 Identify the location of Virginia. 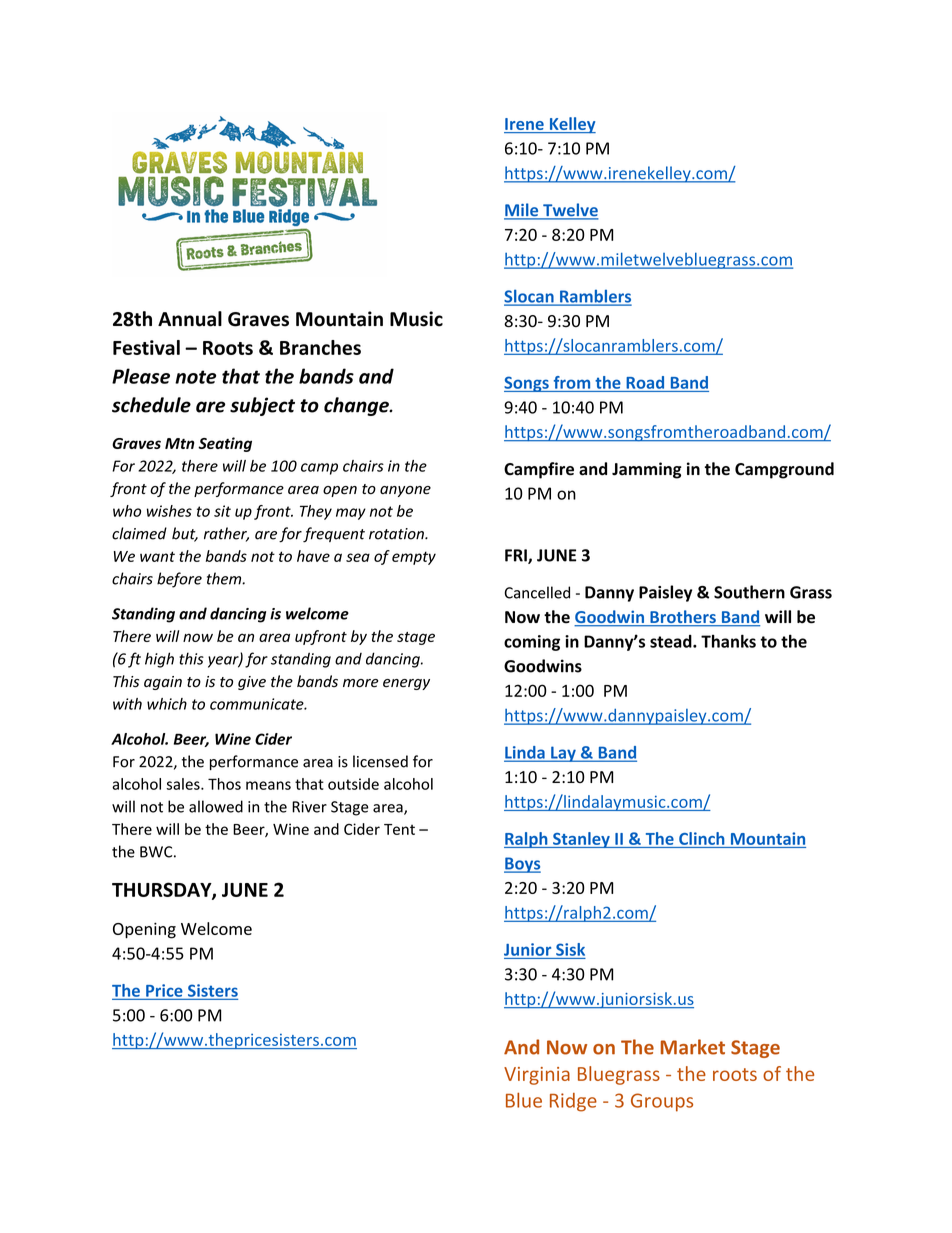
(537, 1076).
